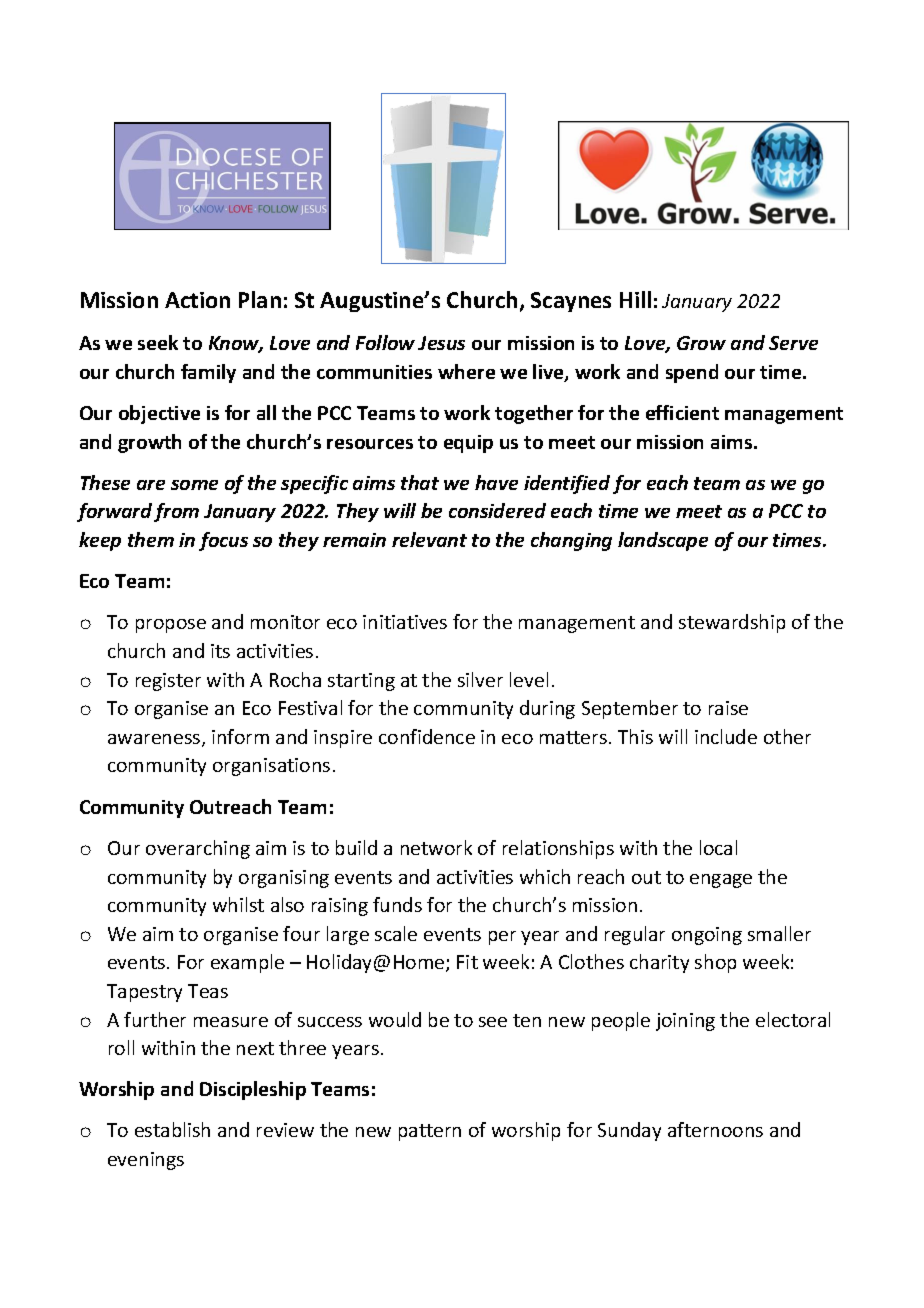 This image has height=1308, width=924. Describe the element at coordinates (441, 343) in the image. I see `Jesus` at that location.
